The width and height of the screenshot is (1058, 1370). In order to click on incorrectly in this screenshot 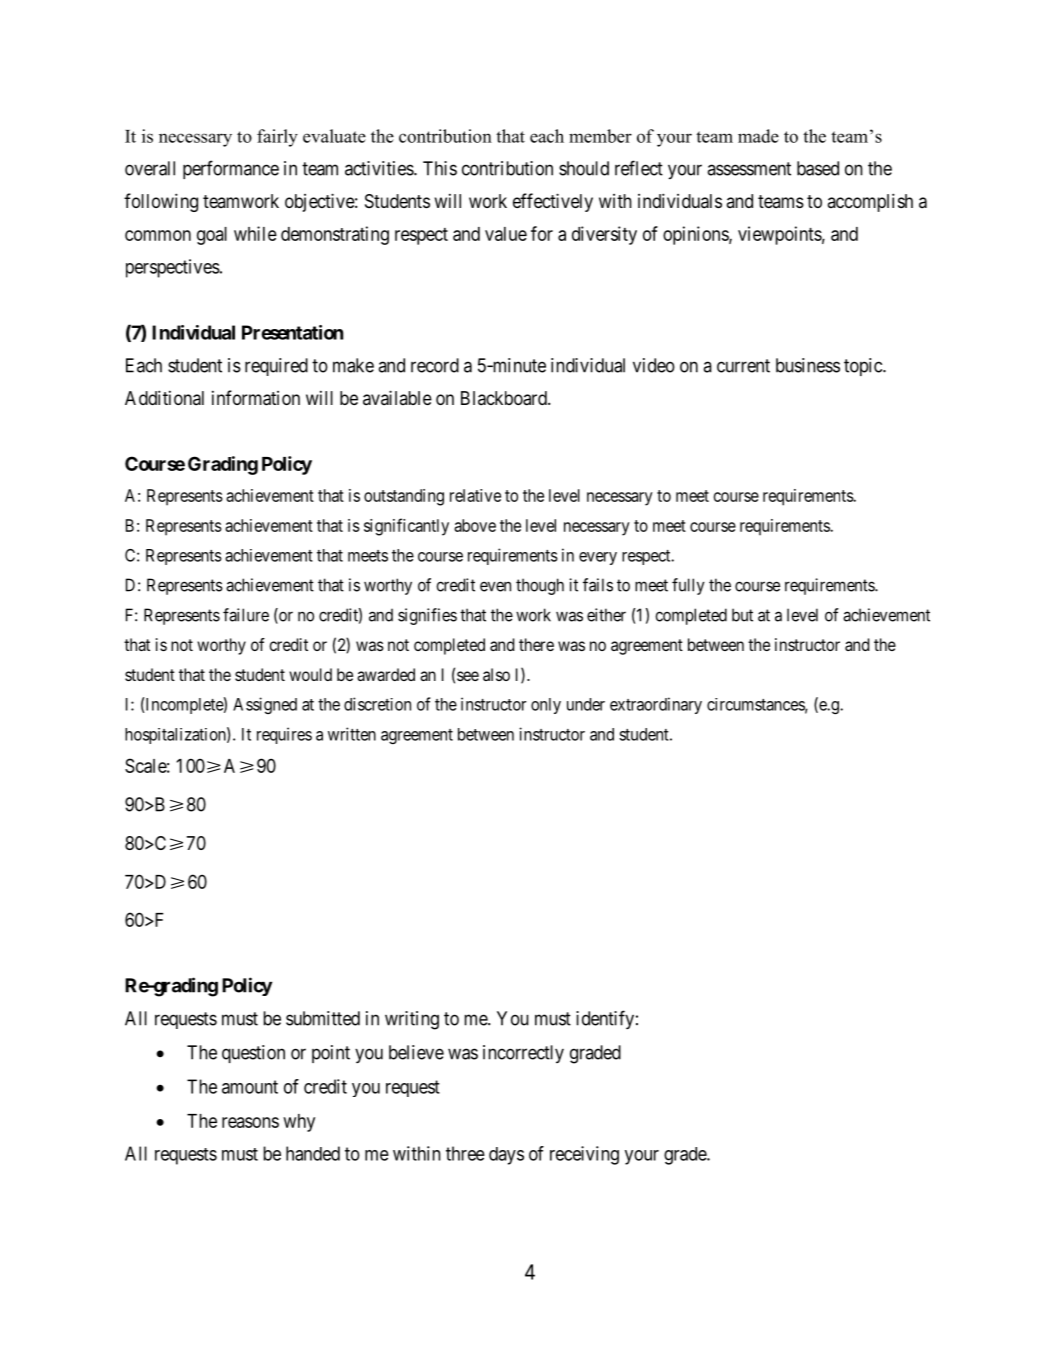, I will do `click(523, 1054)`.
